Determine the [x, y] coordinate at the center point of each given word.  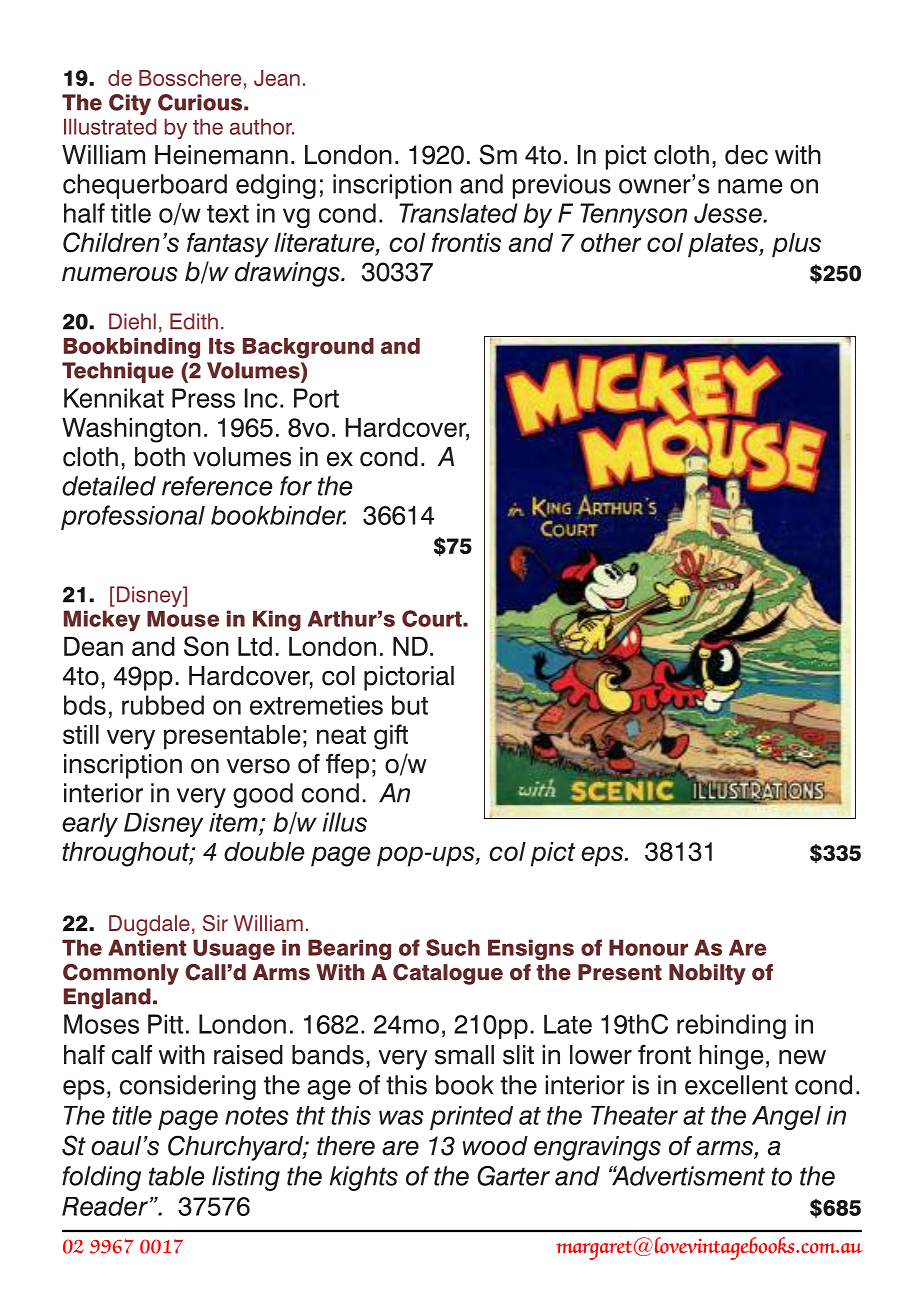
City [130, 104]
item [233, 822]
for [296, 486]
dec [746, 155]
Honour [648, 947]
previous [562, 186]
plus [796, 245]
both [160, 457]
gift [391, 737]
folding [101, 1178]
